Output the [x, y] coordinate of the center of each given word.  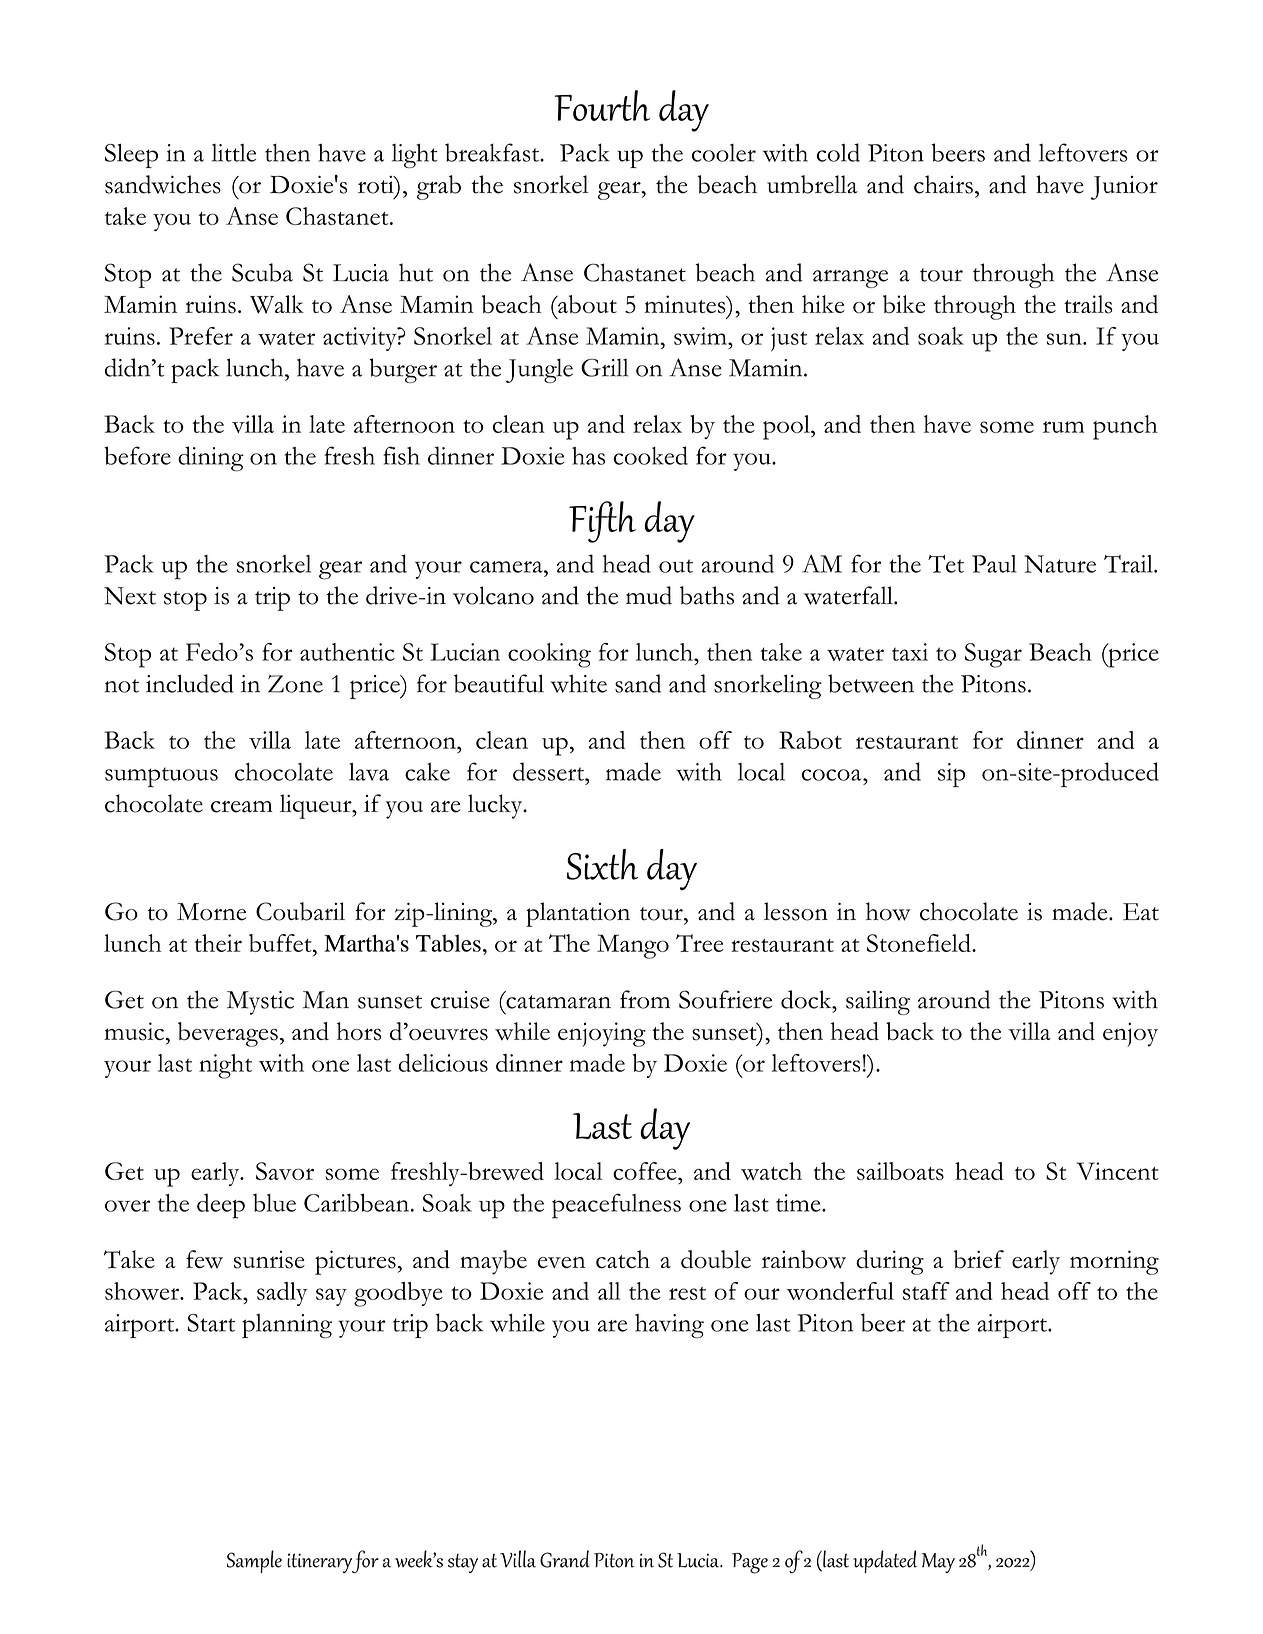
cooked [650, 455]
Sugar [993, 655]
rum [1063, 427]
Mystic [260, 1003]
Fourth [602, 105]
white [579, 683]
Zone [295, 684]
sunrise [269, 1259]
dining [211, 459]
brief [979, 1259]
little [234, 153]
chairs [943, 184]
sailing [878, 1002]
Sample [254, 1561]
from [645, 999]
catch [623, 1259]
